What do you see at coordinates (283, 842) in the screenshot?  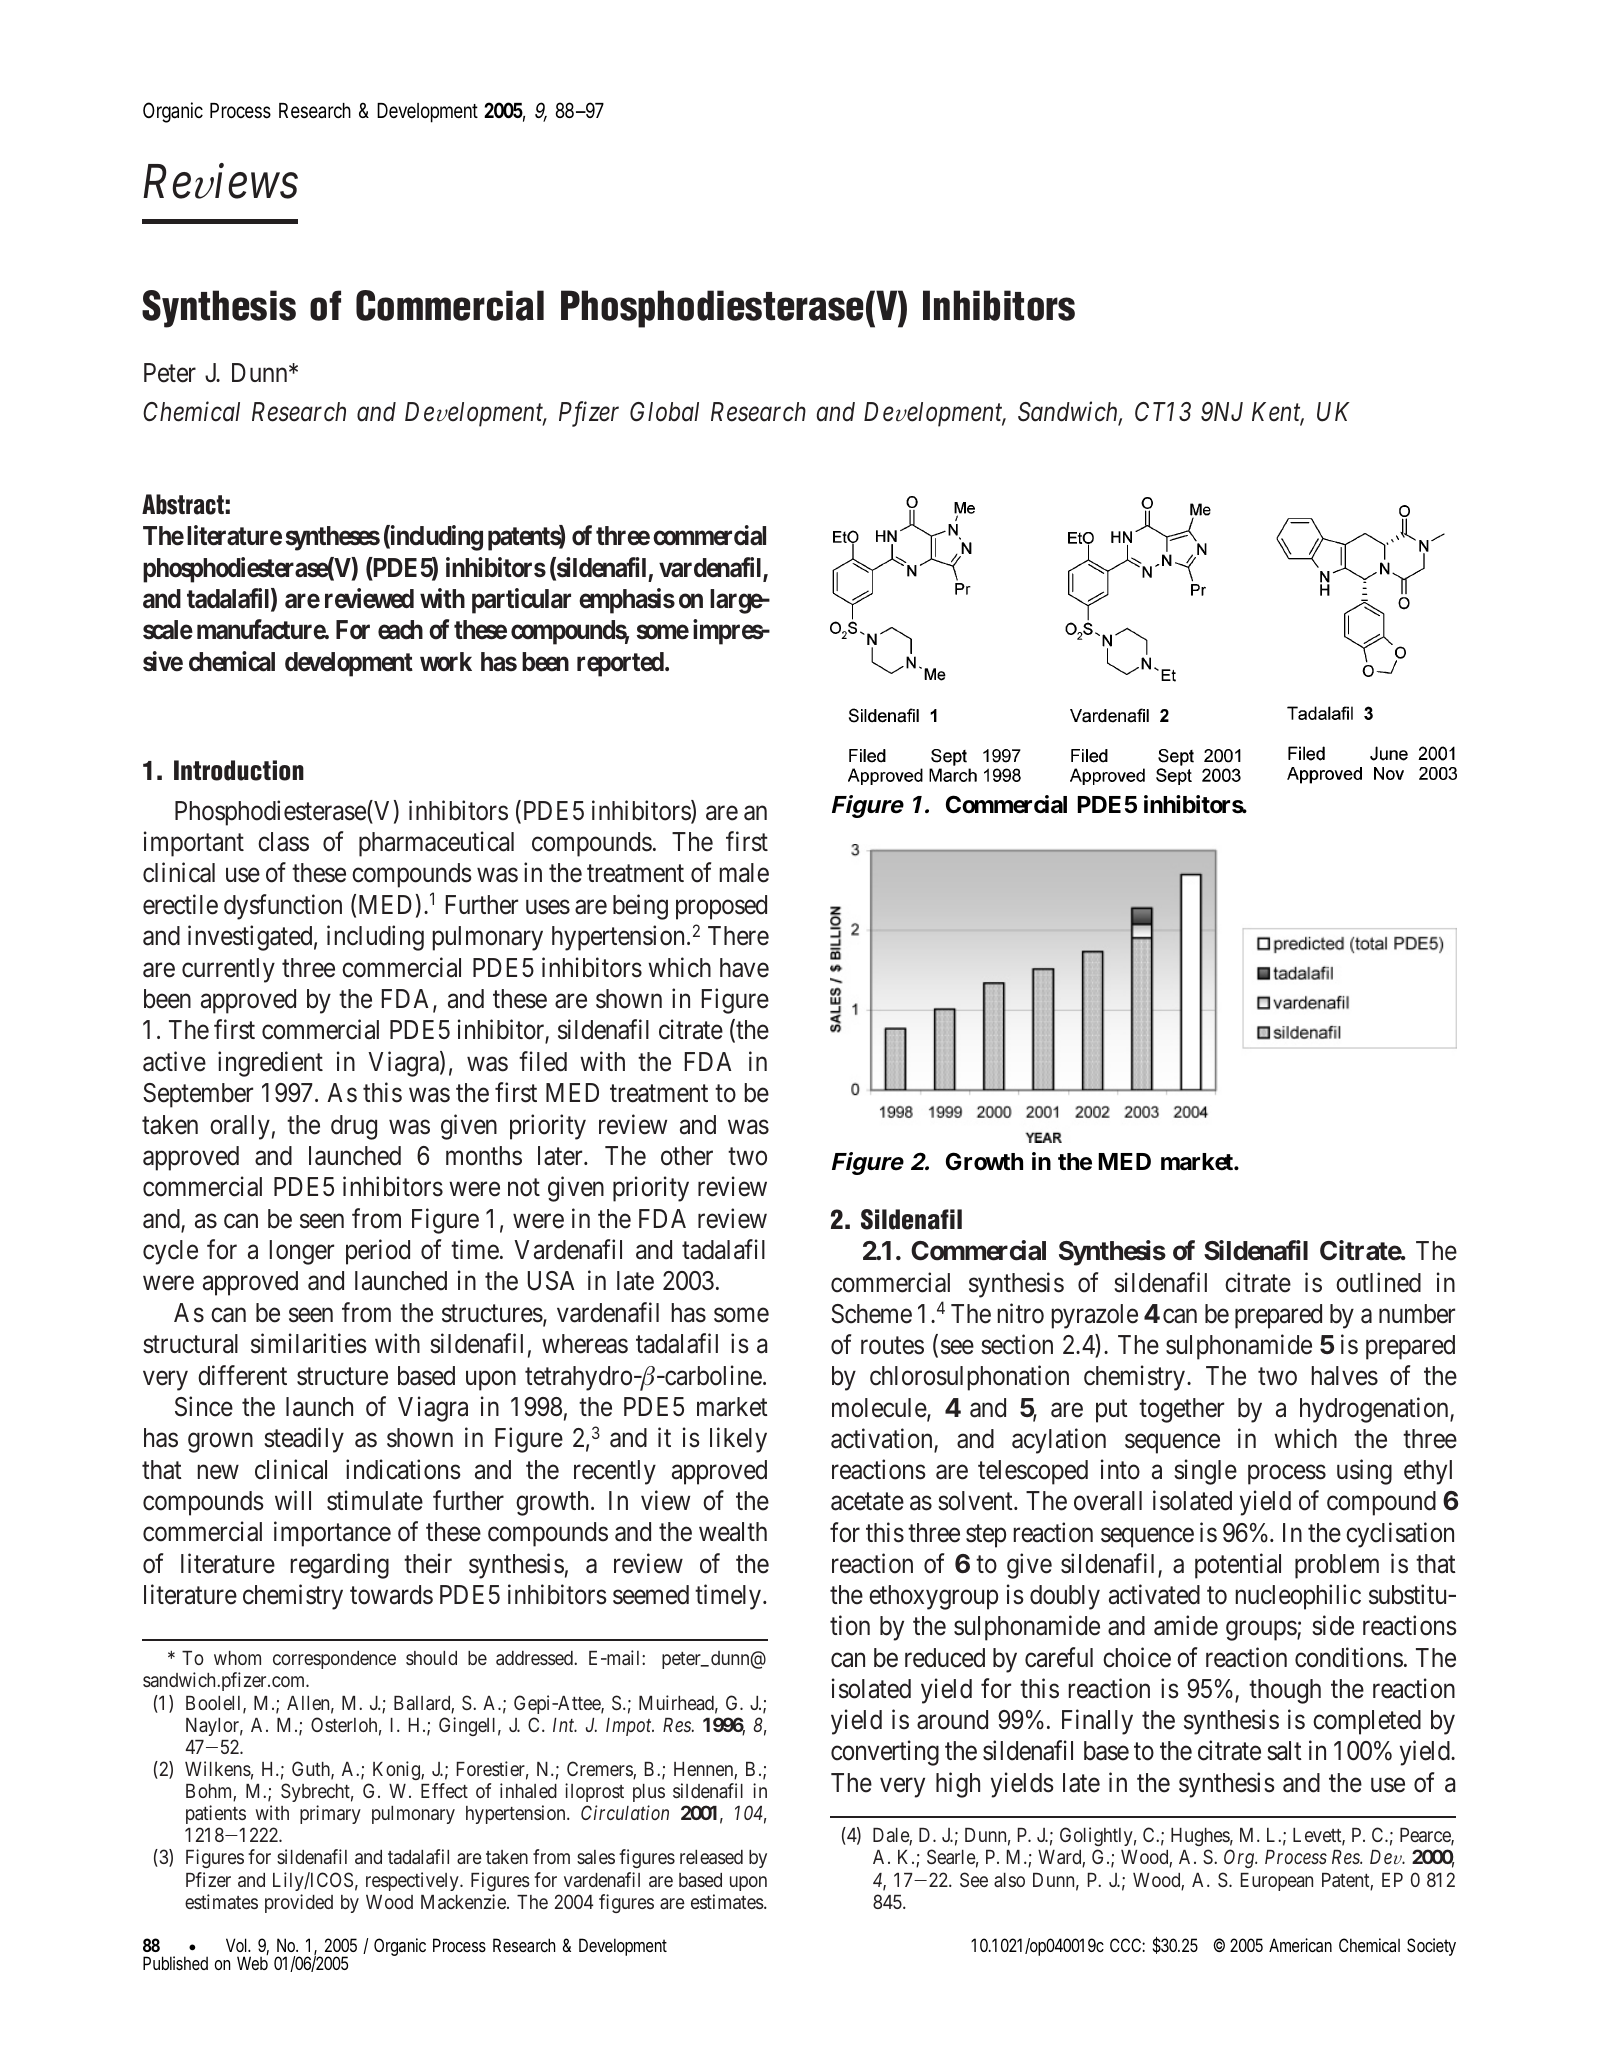 I see `class` at bounding box center [283, 842].
